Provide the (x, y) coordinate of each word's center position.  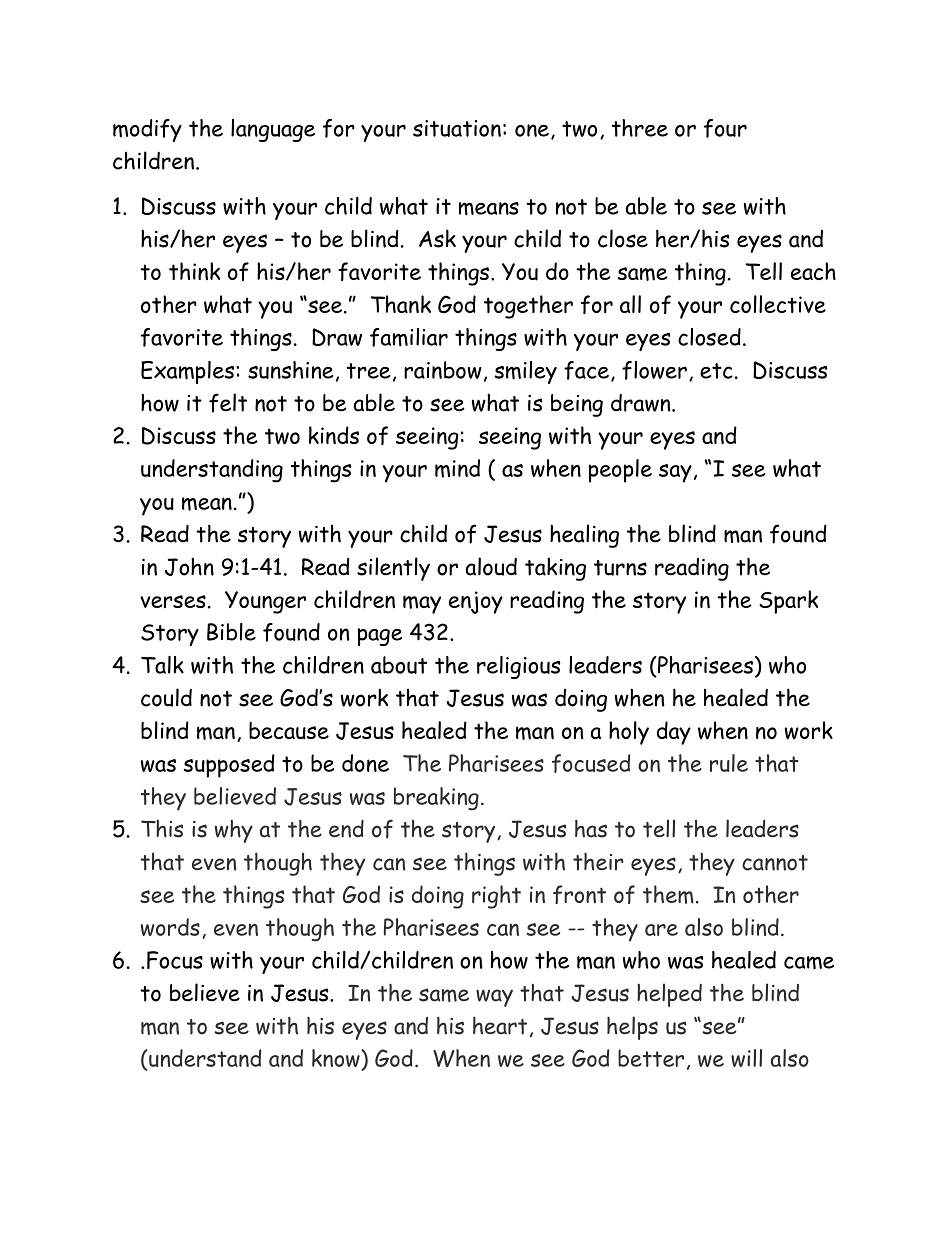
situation (457, 128)
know (337, 1059)
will (746, 1058)
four (725, 128)
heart (500, 1025)
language (273, 130)
